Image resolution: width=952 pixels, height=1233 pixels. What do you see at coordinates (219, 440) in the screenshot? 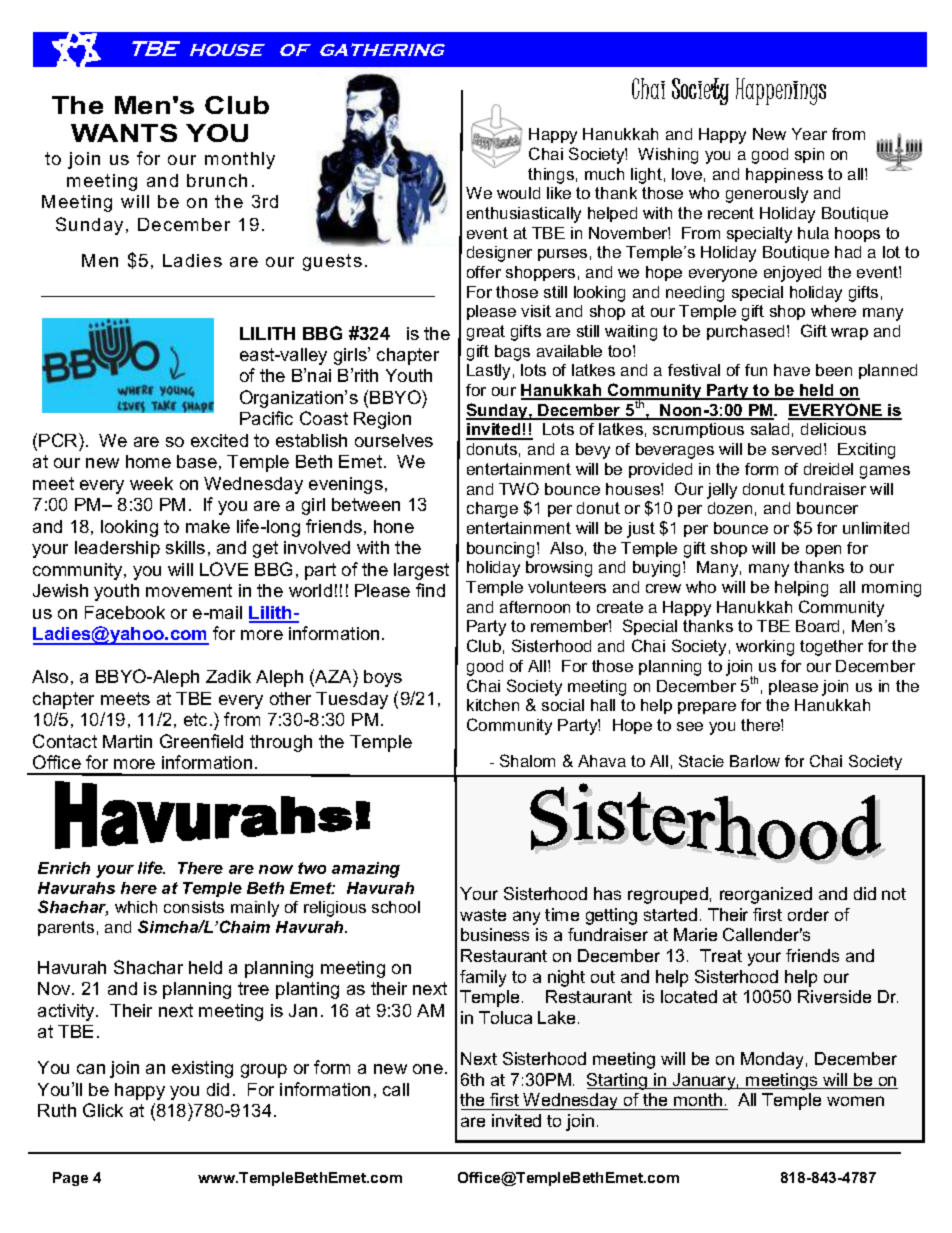
I see `excited` at bounding box center [219, 440].
